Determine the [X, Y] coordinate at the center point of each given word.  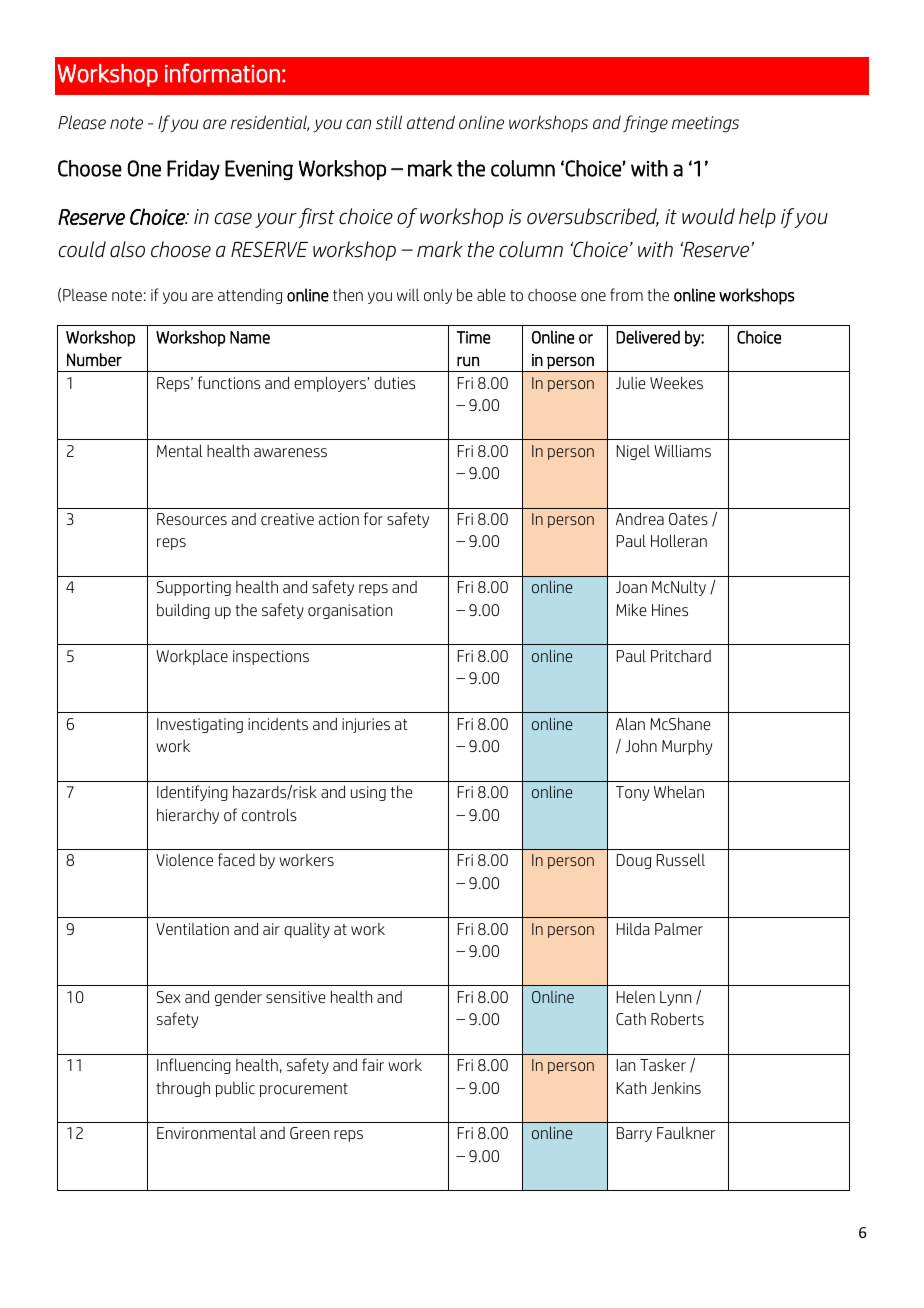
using [368, 793]
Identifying [192, 793]
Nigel [633, 452]
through [183, 1089]
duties [394, 382]
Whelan [679, 791]
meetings [705, 124]
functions [229, 382]
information [222, 73]
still [389, 122]
